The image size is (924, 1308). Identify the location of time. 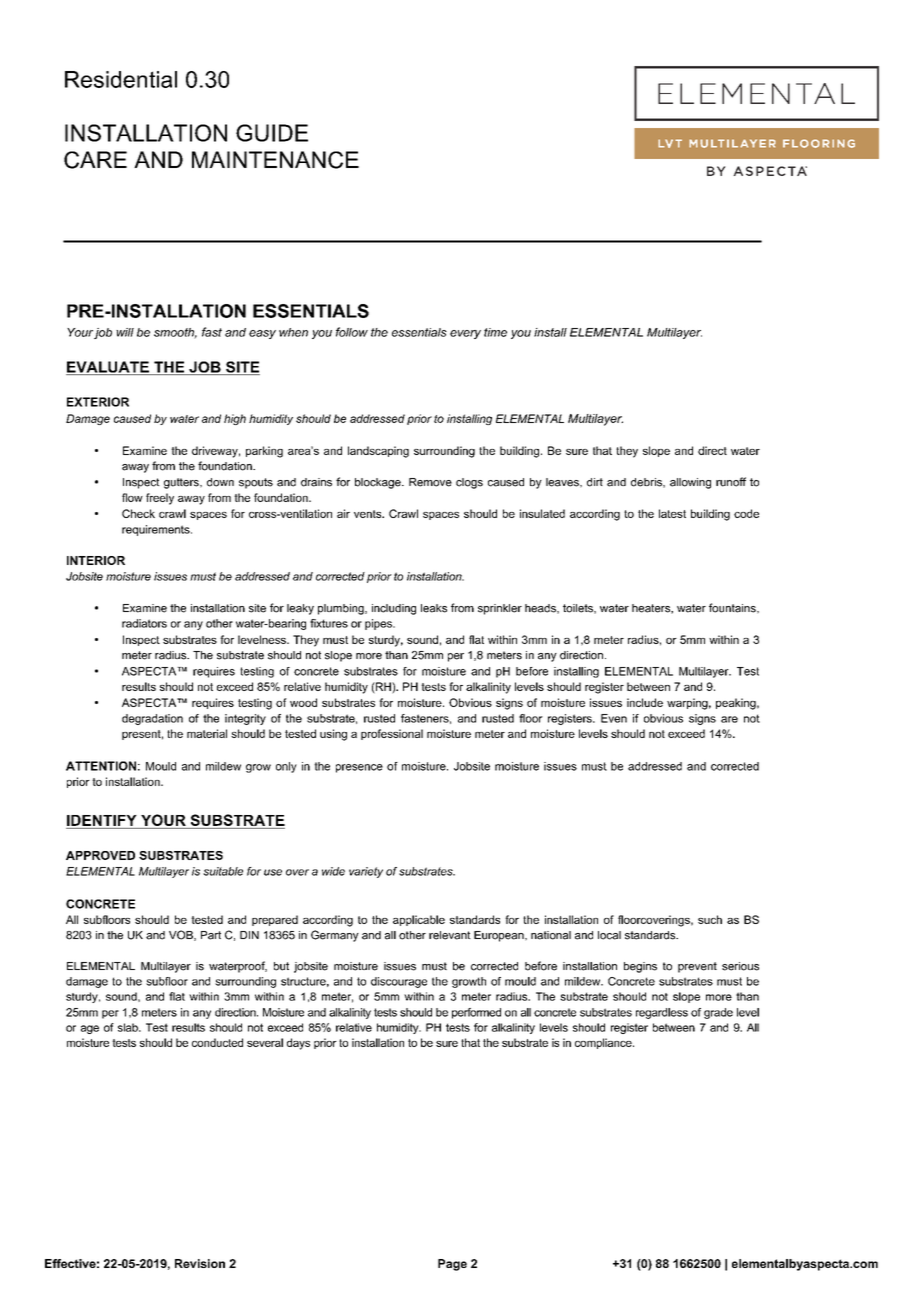
(495, 332).
